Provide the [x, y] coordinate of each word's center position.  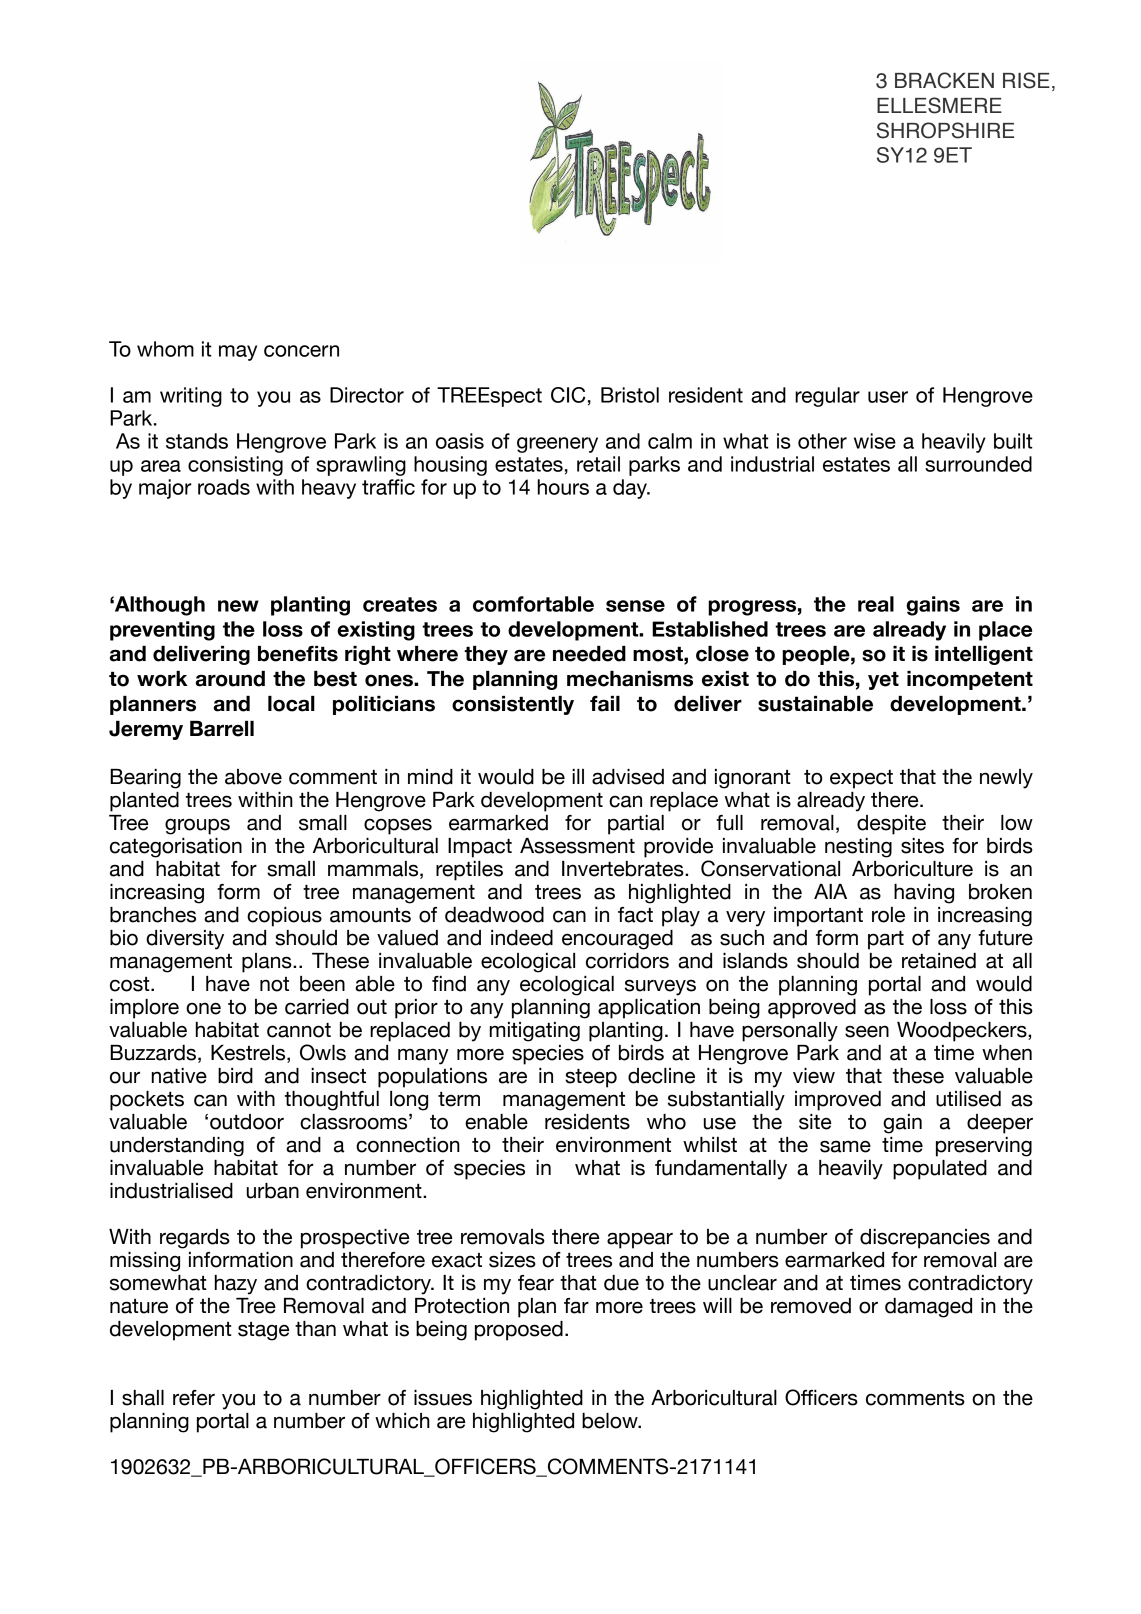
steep [591, 1078]
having [924, 894]
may [238, 353]
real [876, 604]
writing [191, 397]
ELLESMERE [939, 105]
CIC [568, 395]
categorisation [176, 848]
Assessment [577, 846]
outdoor [247, 1122]
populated [940, 1170]
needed [589, 654]
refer [194, 1398]
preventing [162, 631]
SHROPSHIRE [945, 130]
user [888, 397]
